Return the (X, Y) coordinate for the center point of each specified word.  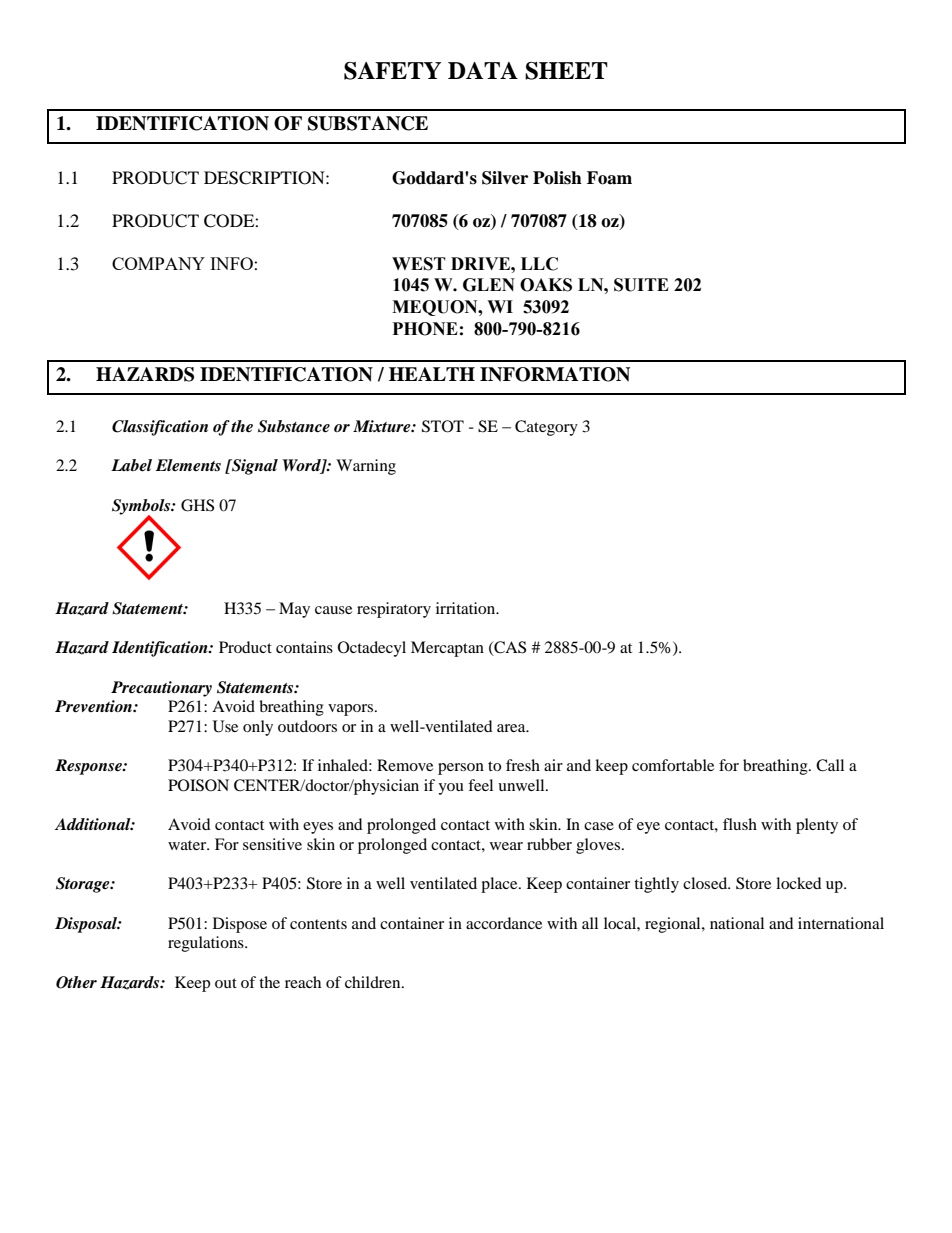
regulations (207, 944)
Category (546, 428)
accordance (504, 923)
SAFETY (392, 71)
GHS (197, 505)
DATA (483, 70)
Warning (366, 467)
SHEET (566, 71)
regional (674, 925)
